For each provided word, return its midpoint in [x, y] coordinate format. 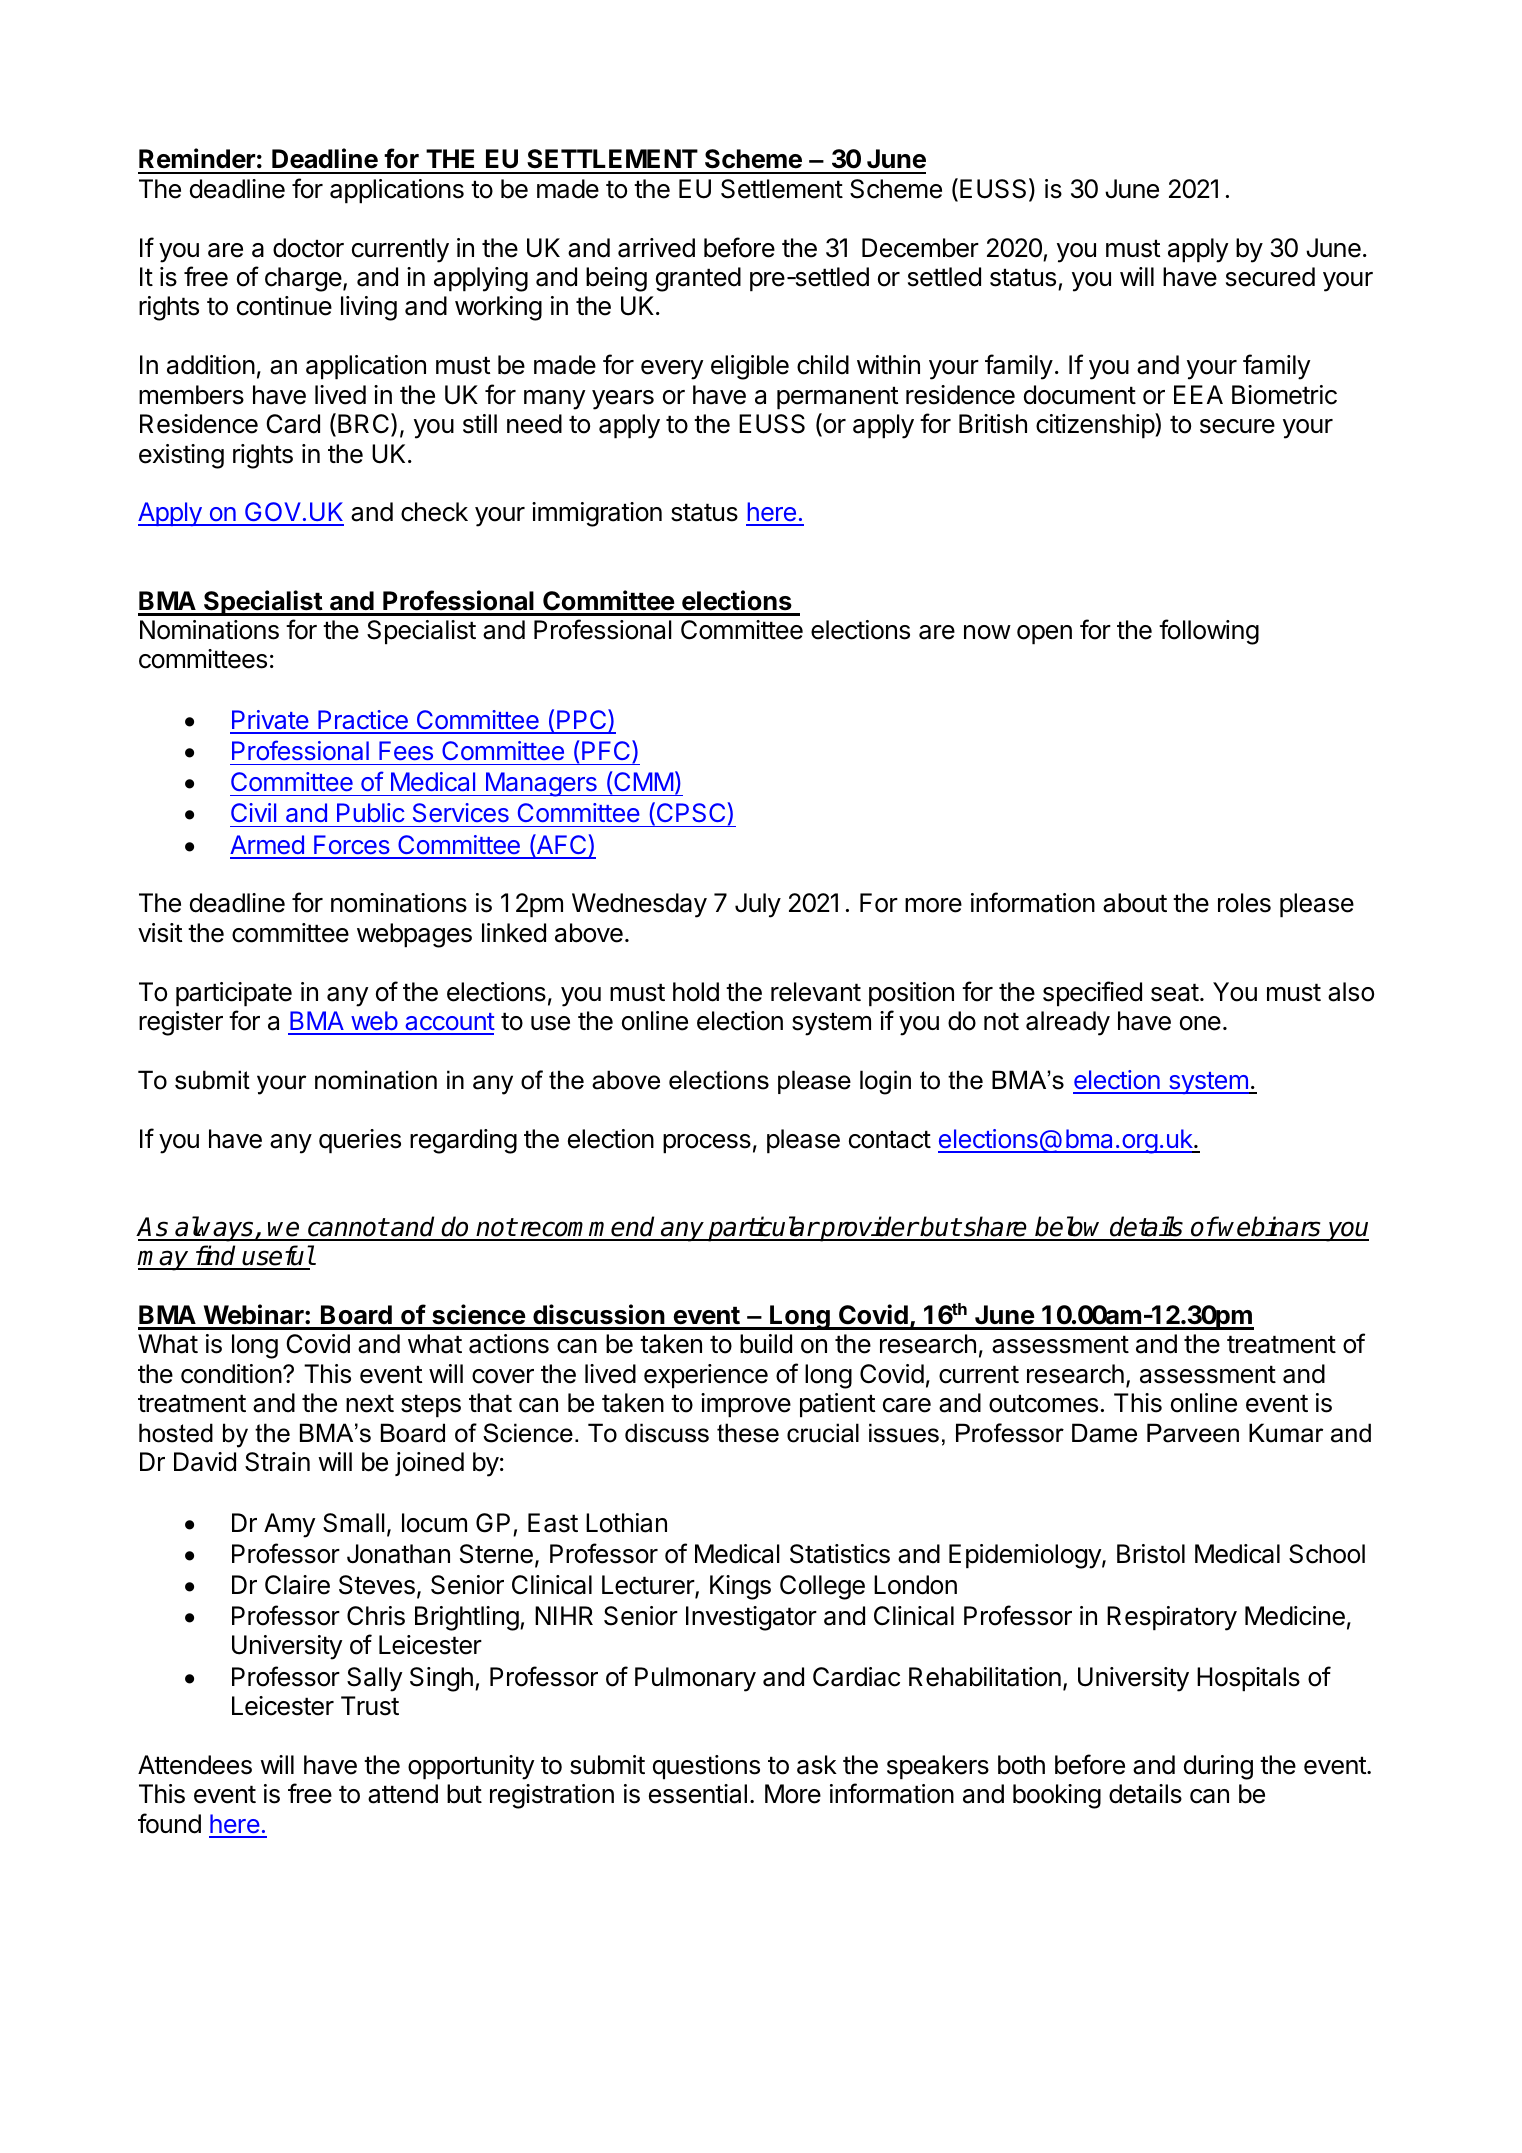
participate [234, 994]
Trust [370, 1706]
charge [303, 279]
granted [698, 279]
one [1200, 1023]
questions [706, 1767]
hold [696, 992]
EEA [1198, 394]
